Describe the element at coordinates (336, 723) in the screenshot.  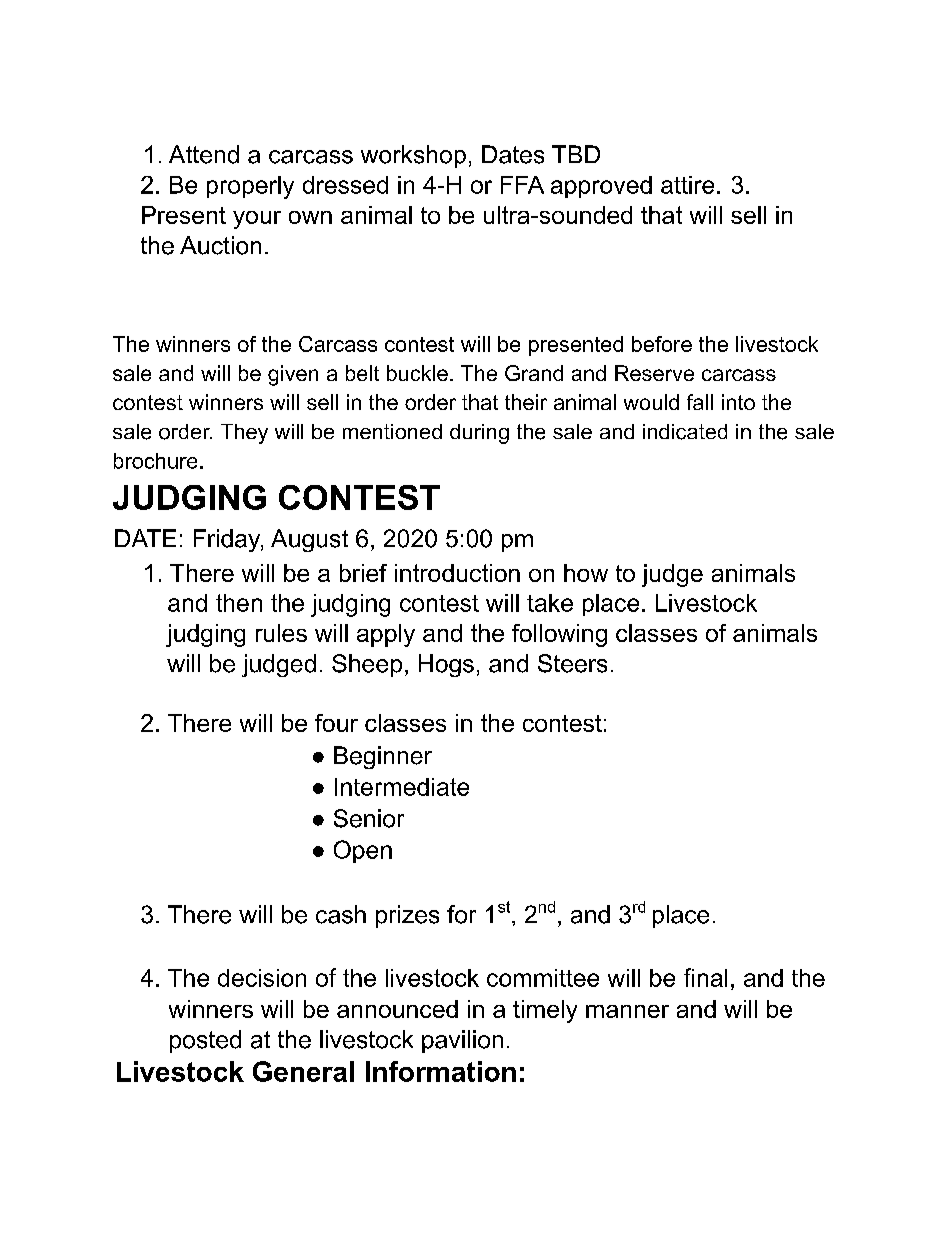
I see `four` at that location.
